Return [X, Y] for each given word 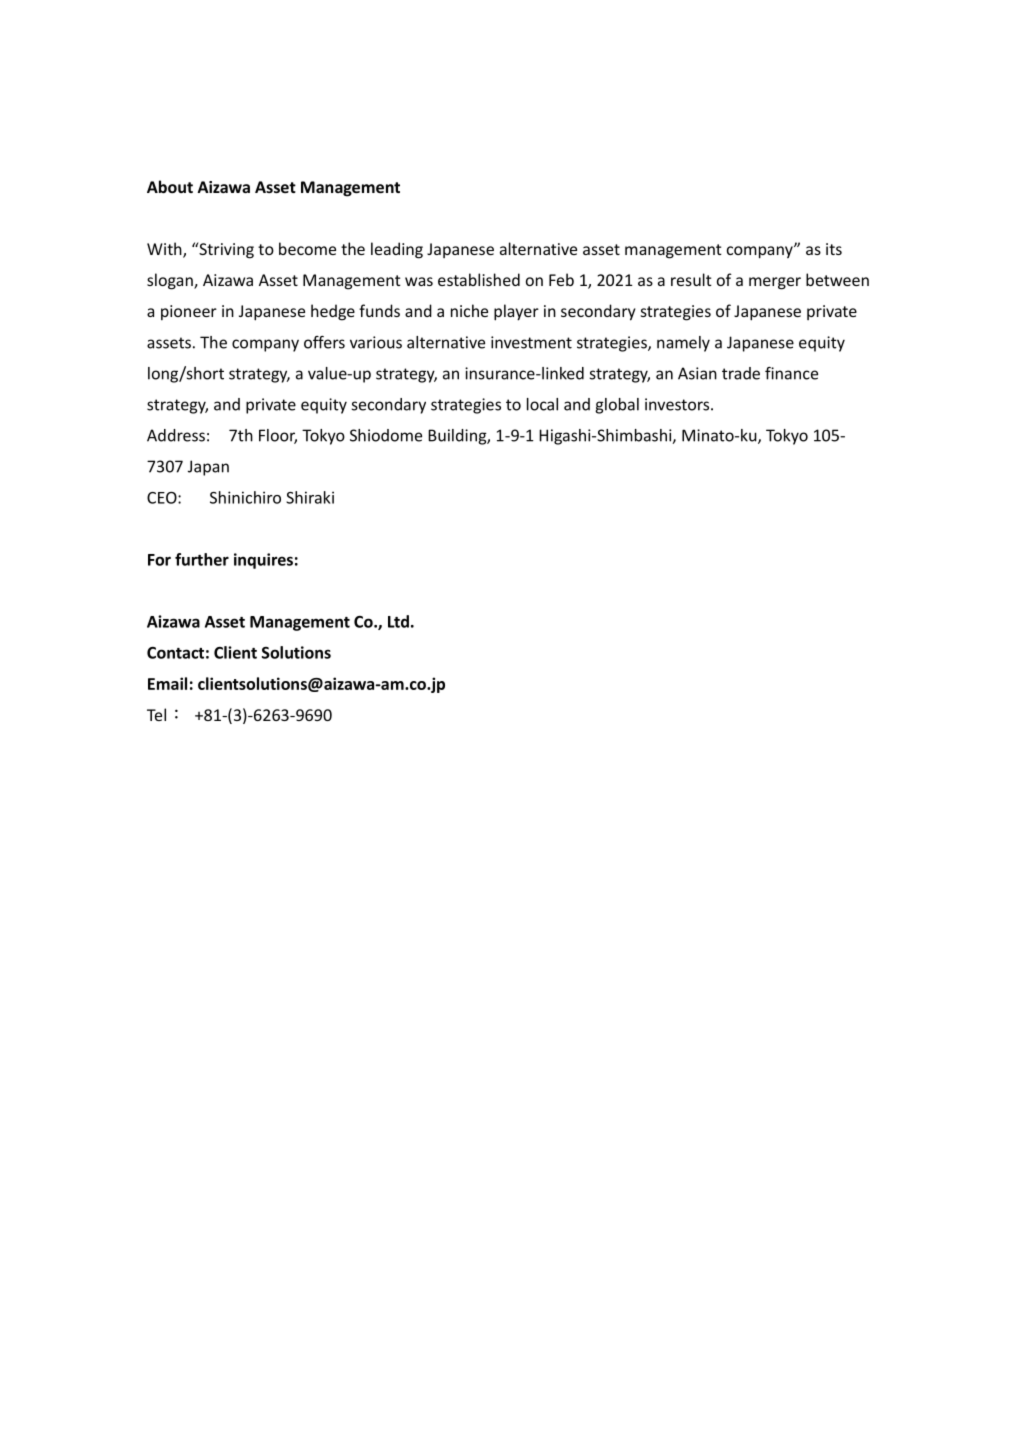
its [834, 249]
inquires [263, 561]
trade [741, 373]
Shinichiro [245, 497]
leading [397, 250]
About [170, 186]
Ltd [398, 621]
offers [324, 342]
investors [678, 404]
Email [167, 683]
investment [531, 342]
